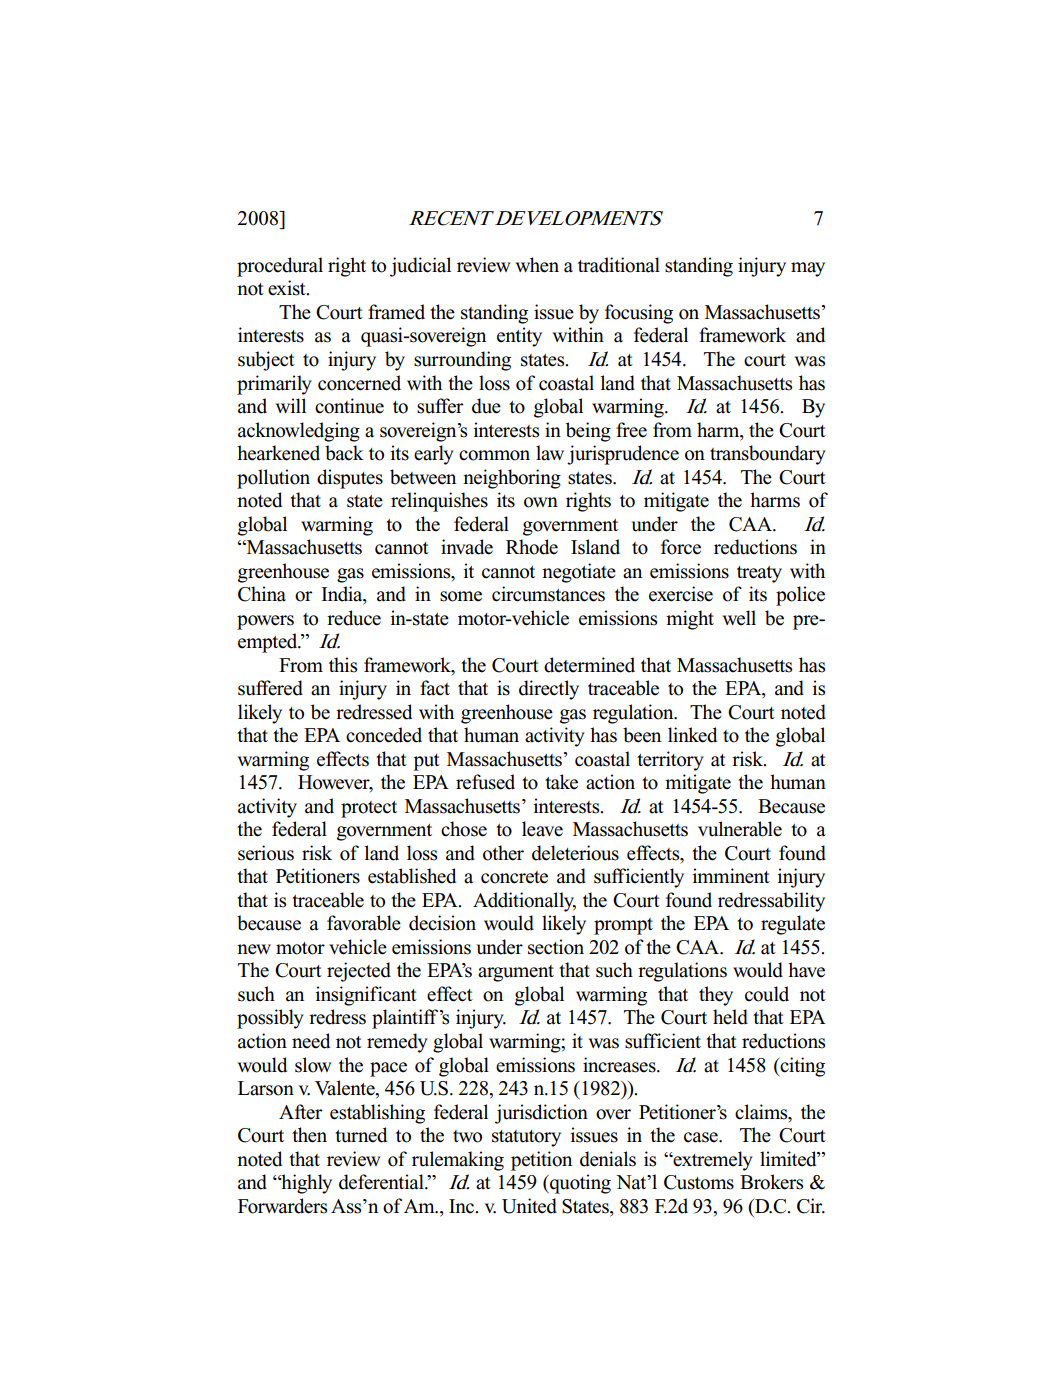 This page has width=1063, height=1376. I want to click on United, so click(529, 1206).
